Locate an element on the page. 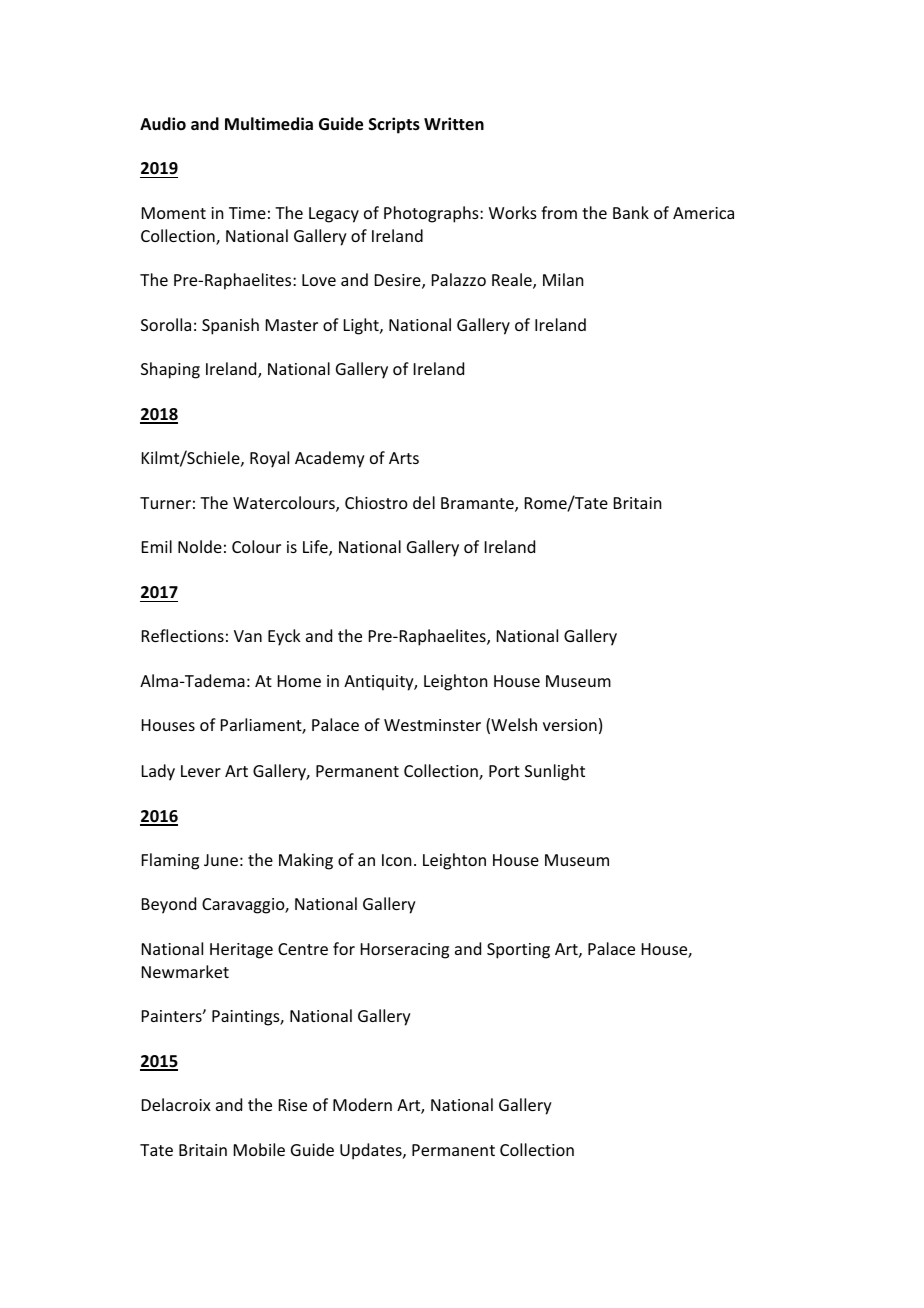 This document has height=1308, width=924. Audio is located at coordinates (163, 124).
